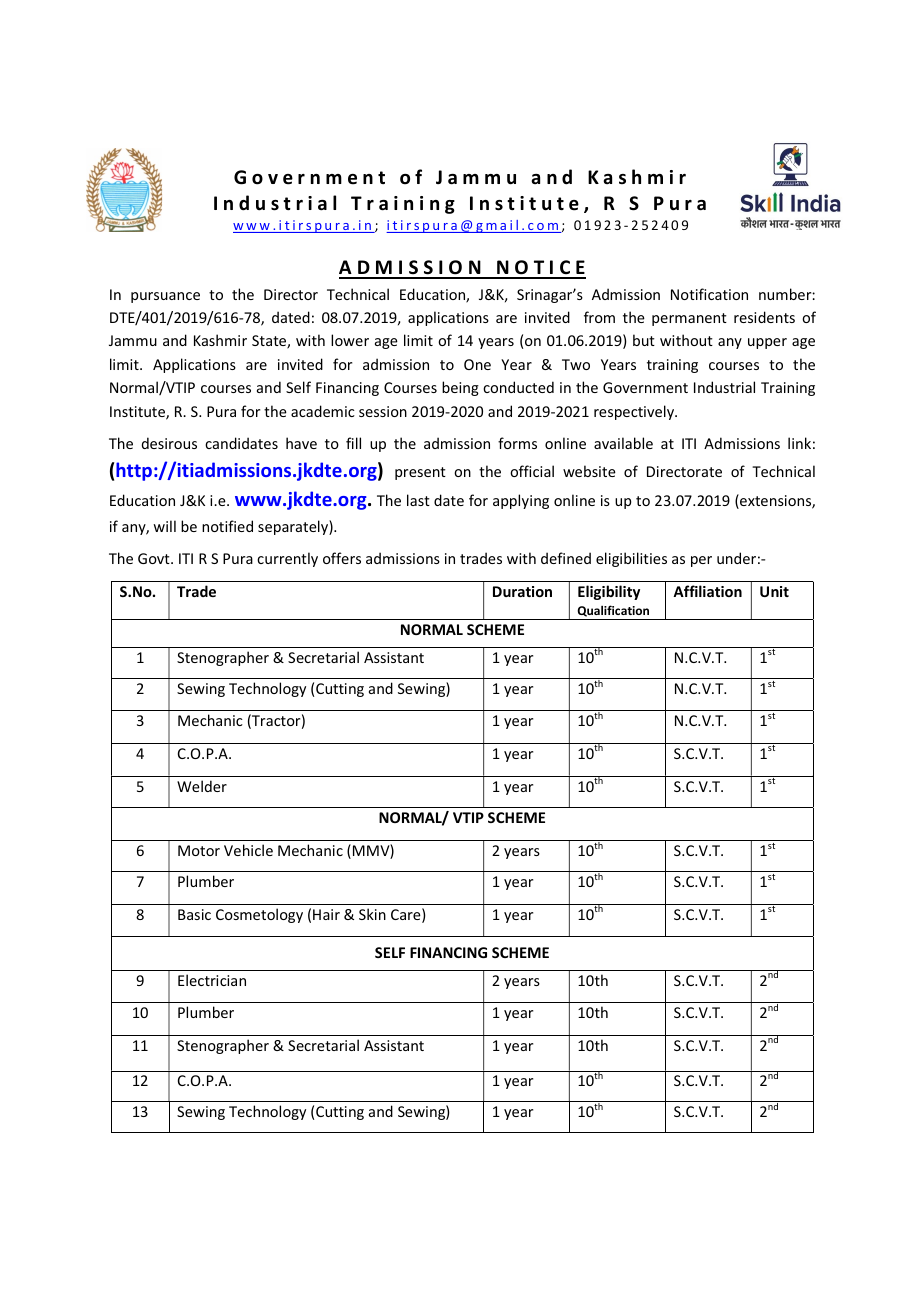  What do you see at coordinates (689, 319) in the image?
I see `permanent` at bounding box center [689, 319].
